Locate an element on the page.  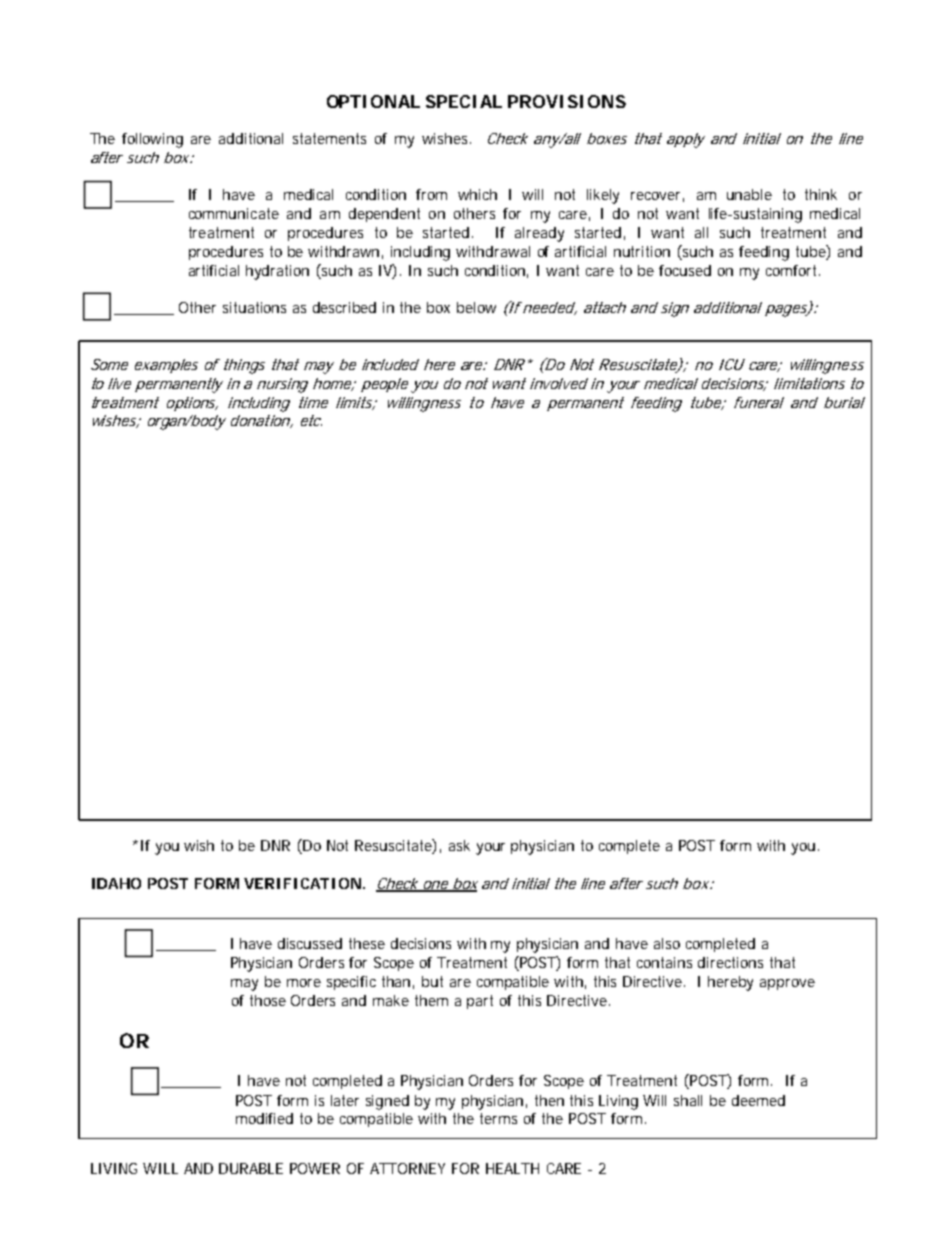
deemed is located at coordinates (758, 1100).
